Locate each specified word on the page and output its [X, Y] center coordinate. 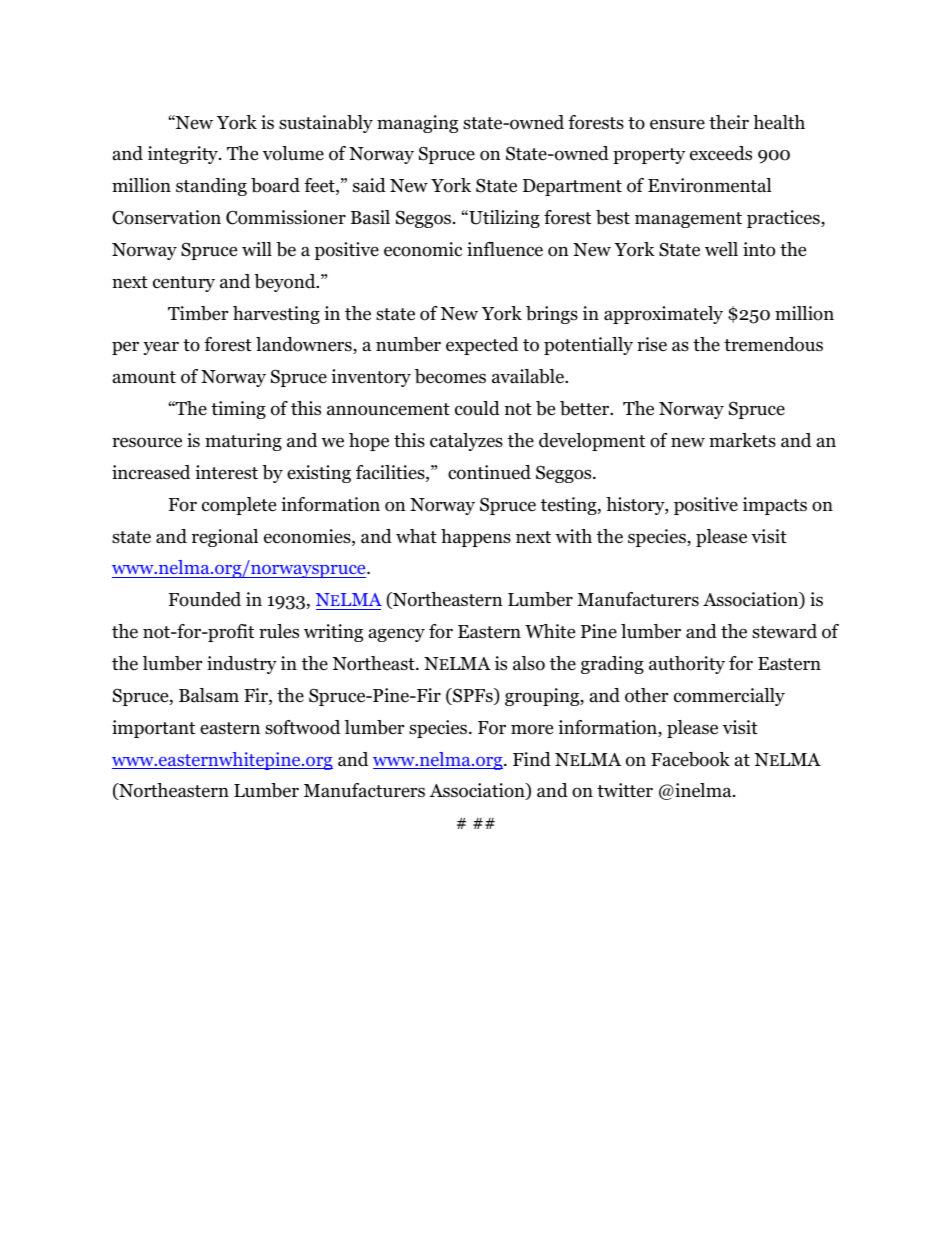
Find [532, 759]
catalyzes [466, 442]
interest [226, 472]
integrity [184, 155]
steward [784, 631]
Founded [205, 599]
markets [742, 440]
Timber [198, 313]
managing [417, 124]
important [153, 729]
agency [397, 635]
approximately [663, 315]
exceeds [721, 153]
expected [482, 346]
